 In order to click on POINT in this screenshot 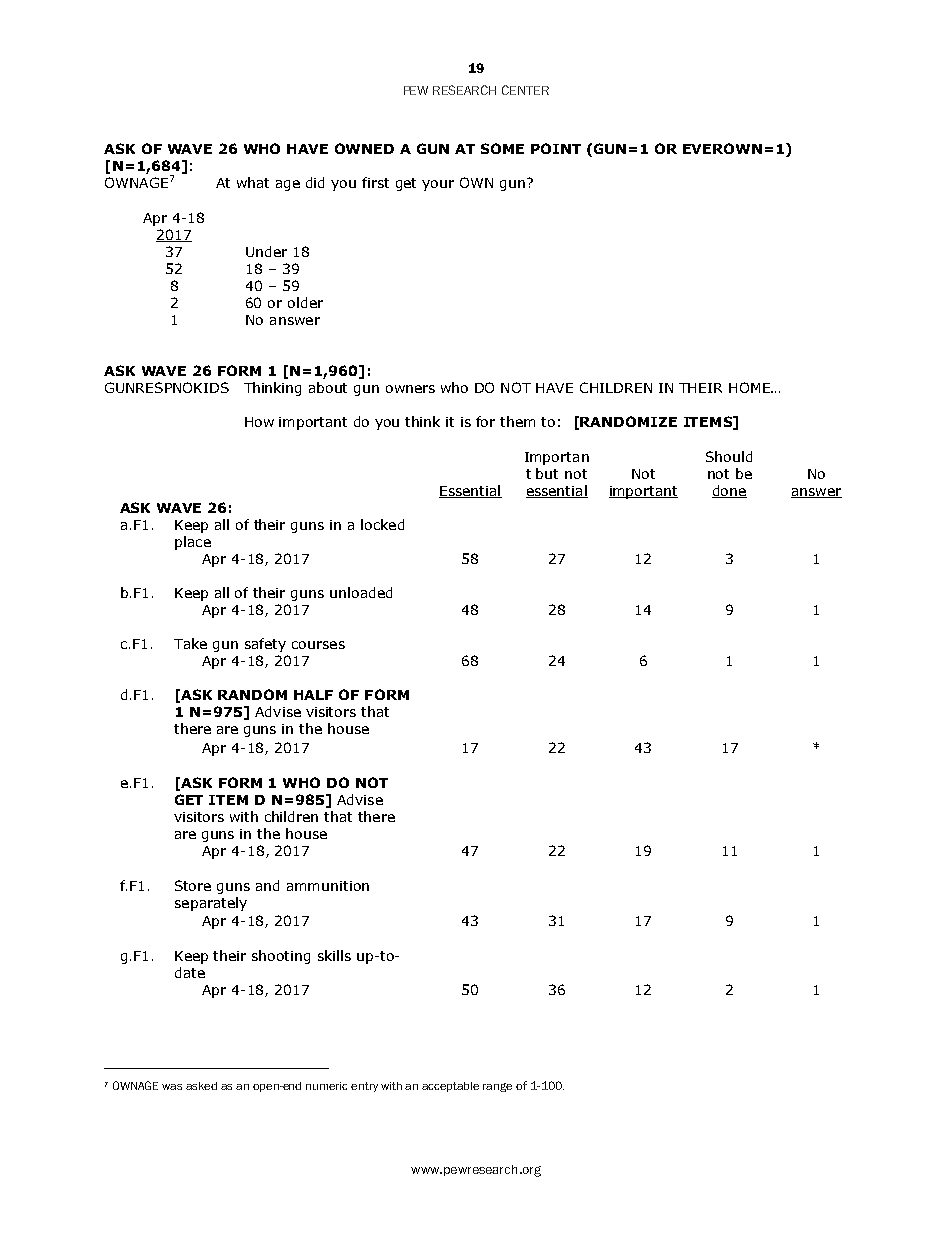, I will do `click(556, 148)`.
